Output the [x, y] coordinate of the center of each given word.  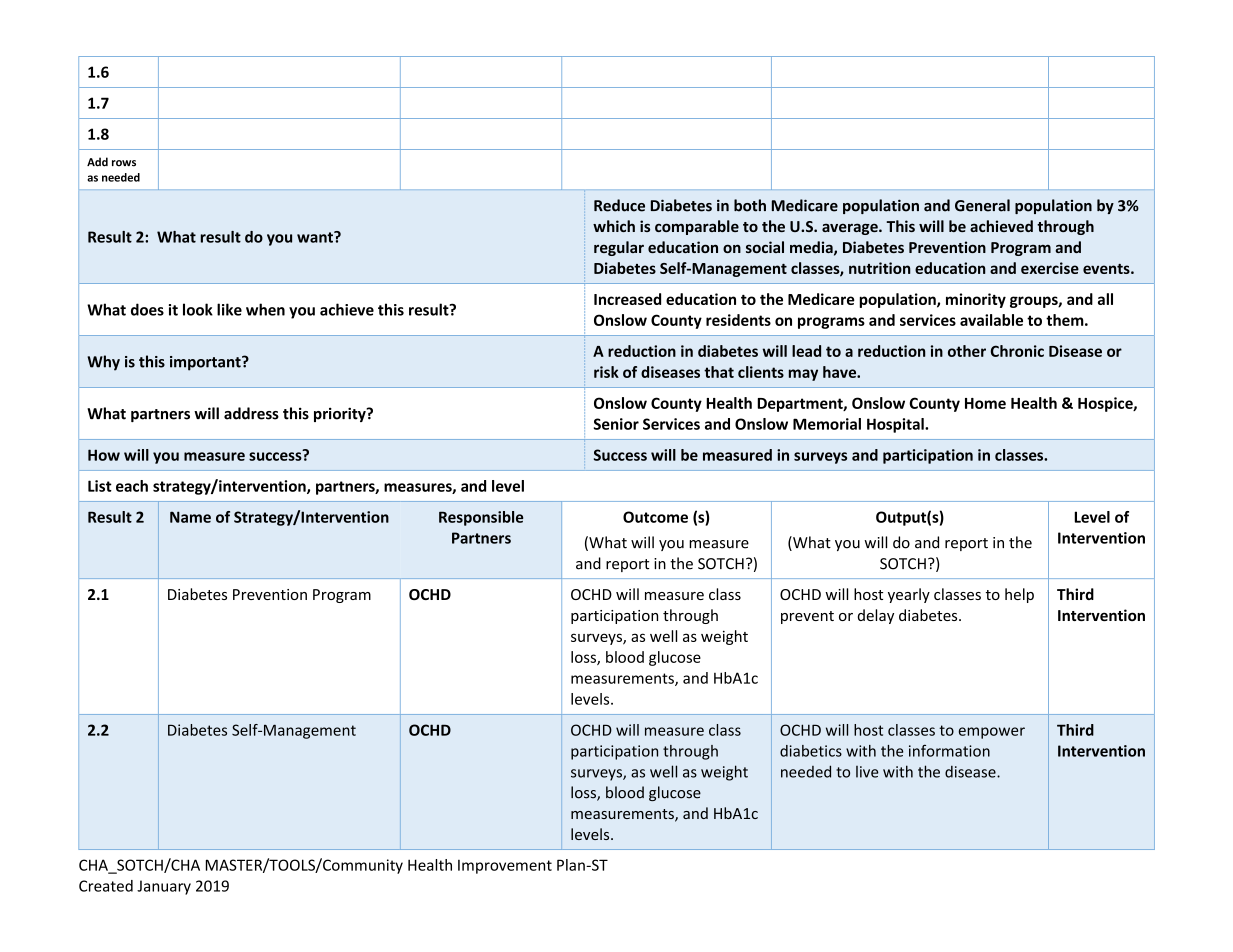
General [982, 205]
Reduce [619, 205]
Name [190, 517]
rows [124, 163]
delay [876, 616]
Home [985, 403]
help [1019, 595]
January [164, 887]
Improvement [505, 867]
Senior [616, 424]
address [251, 413]
